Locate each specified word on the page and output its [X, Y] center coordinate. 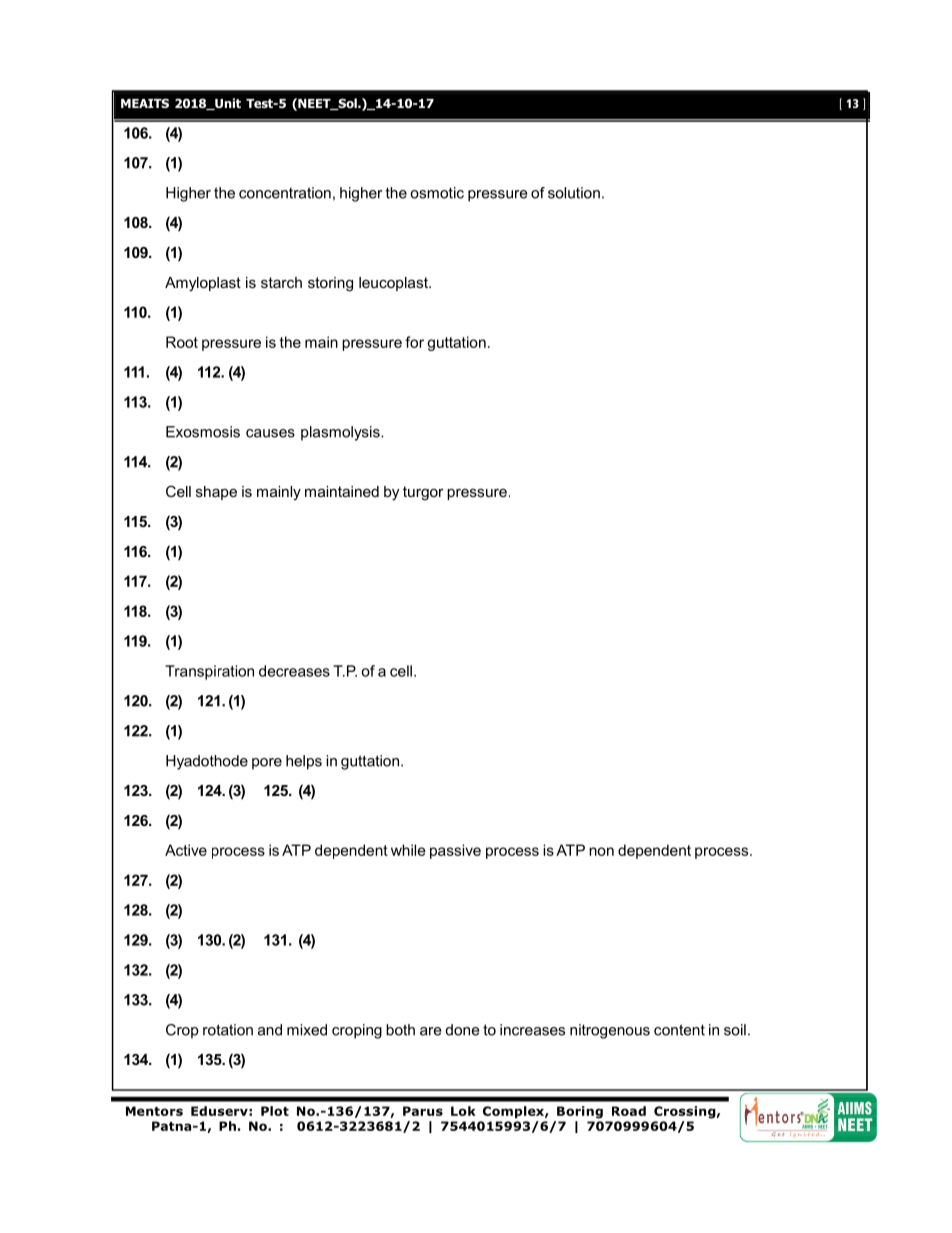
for [414, 342]
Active [186, 850]
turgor [423, 493]
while [408, 850]
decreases [294, 671]
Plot [275, 1111]
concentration [285, 193]
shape [216, 493]
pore [267, 764]
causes [270, 433]
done [463, 1030]
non [601, 851]
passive [455, 851]
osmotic [437, 193]
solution [574, 193]
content [679, 1030]
